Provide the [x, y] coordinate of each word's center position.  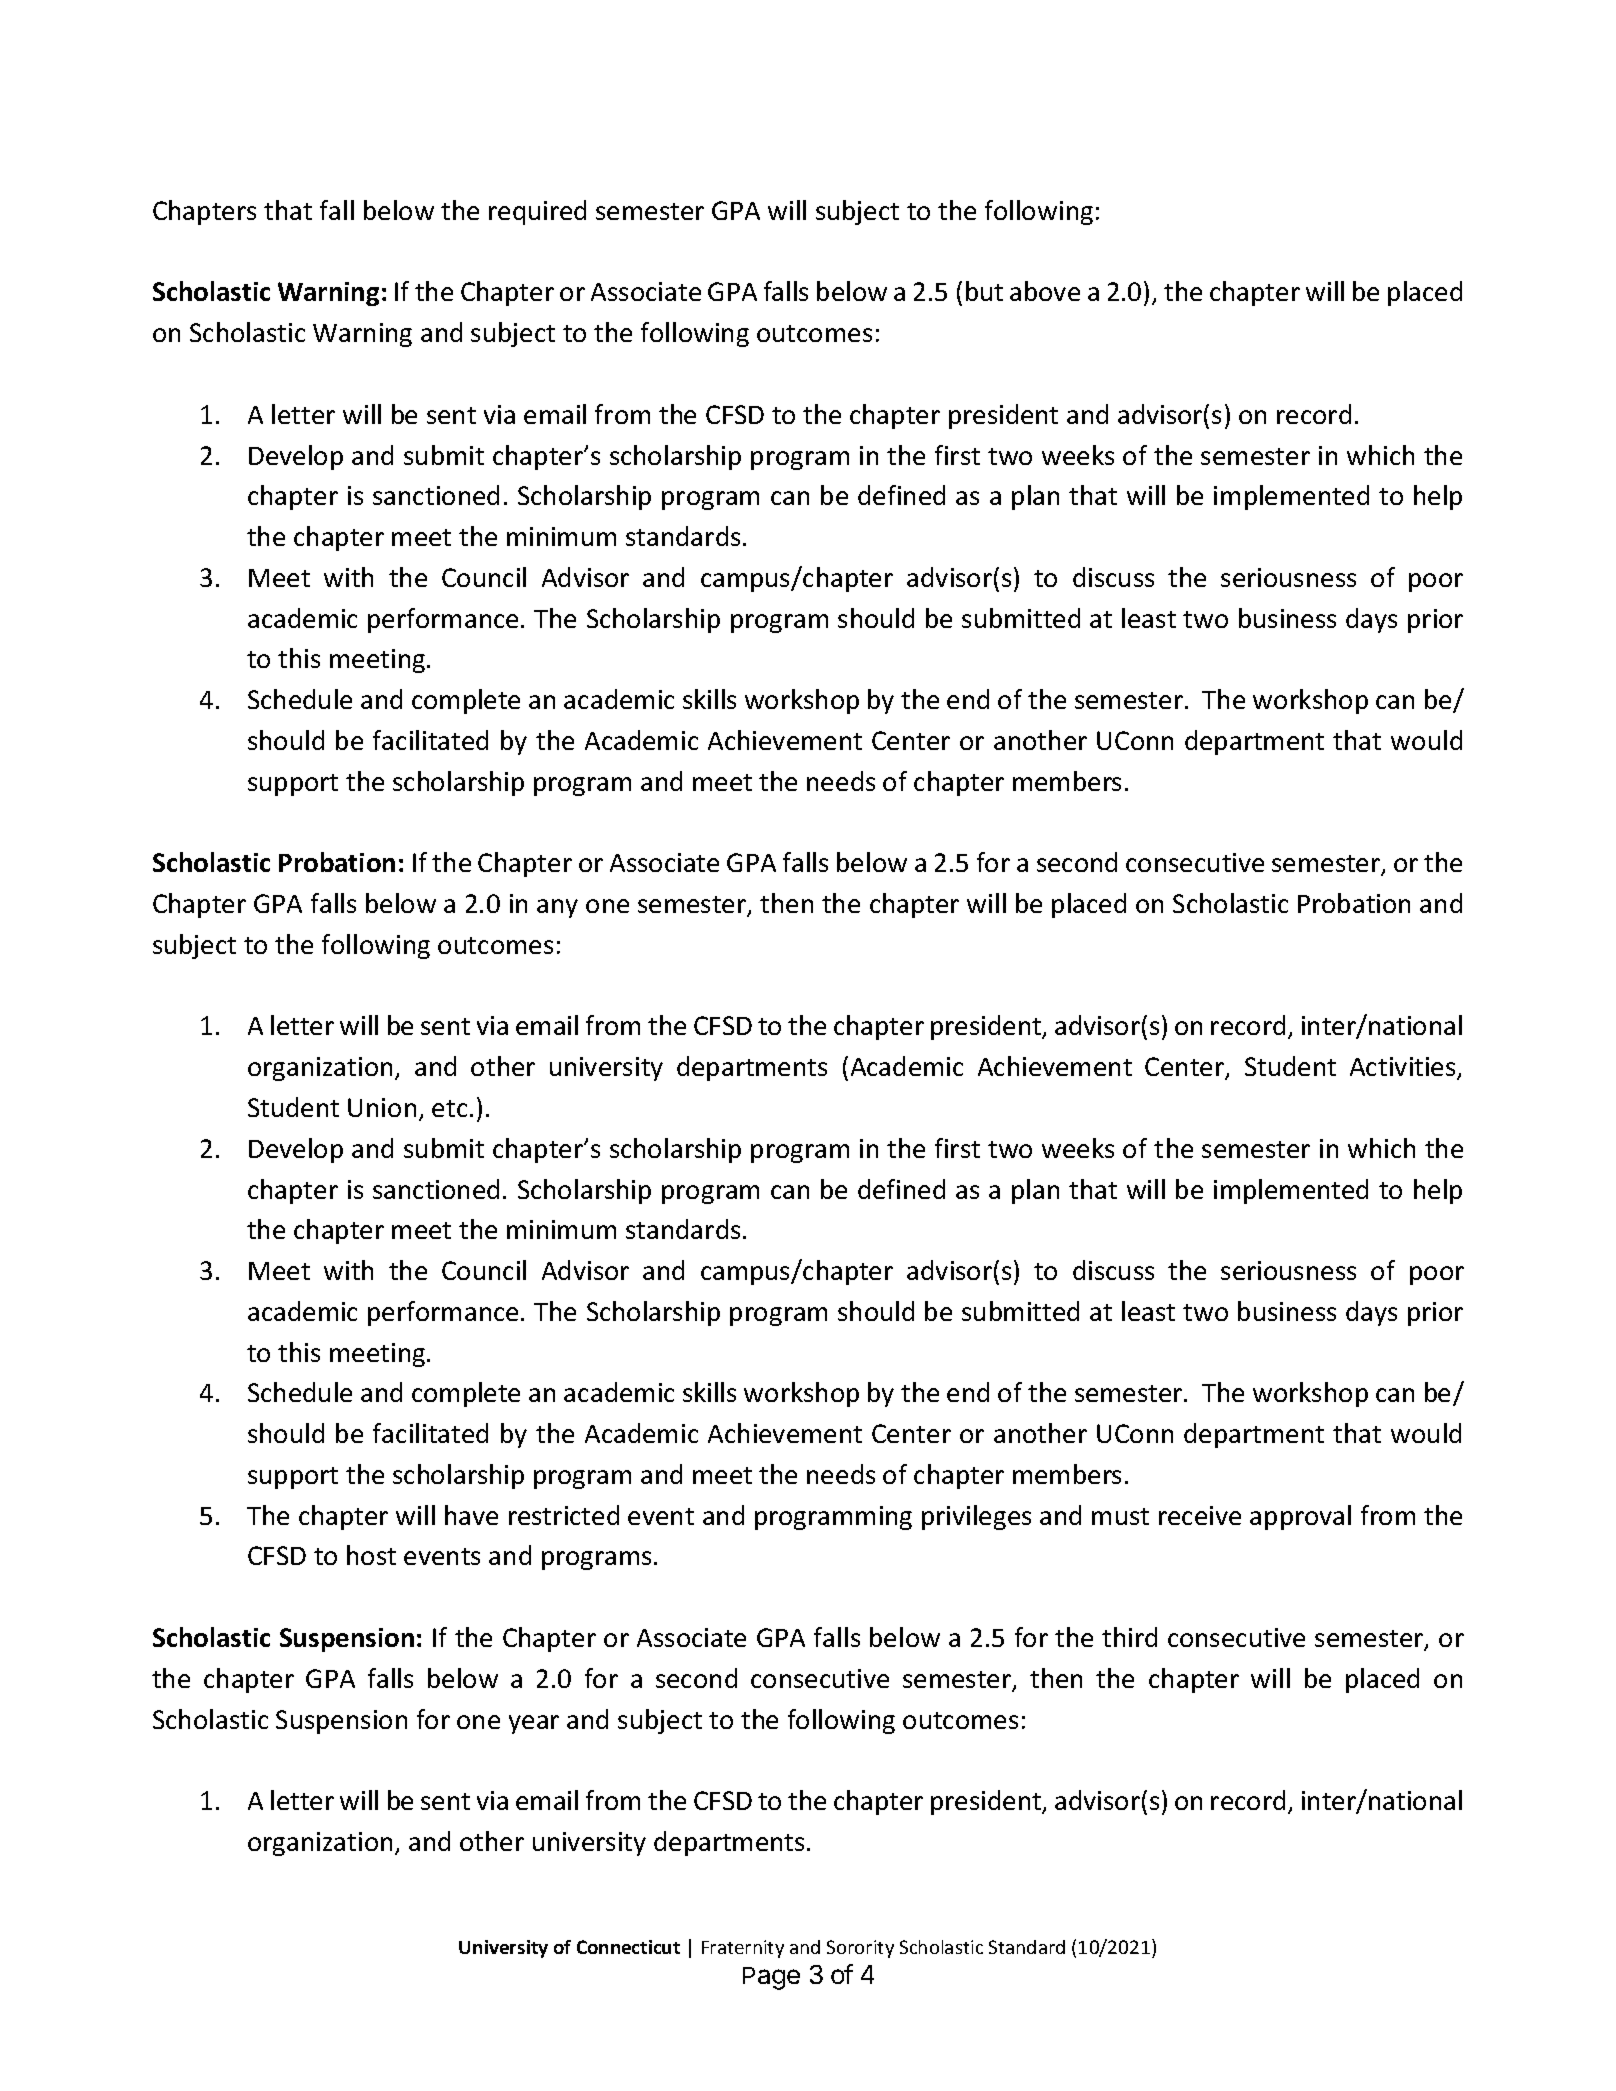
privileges [976, 1517]
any [557, 908]
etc [449, 1108]
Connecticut [628, 1947]
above [1045, 291]
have [471, 1515]
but [984, 291]
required [537, 212]
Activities [1404, 1068]
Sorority [860, 1949]
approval [1300, 1517]
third [1129, 1637]
